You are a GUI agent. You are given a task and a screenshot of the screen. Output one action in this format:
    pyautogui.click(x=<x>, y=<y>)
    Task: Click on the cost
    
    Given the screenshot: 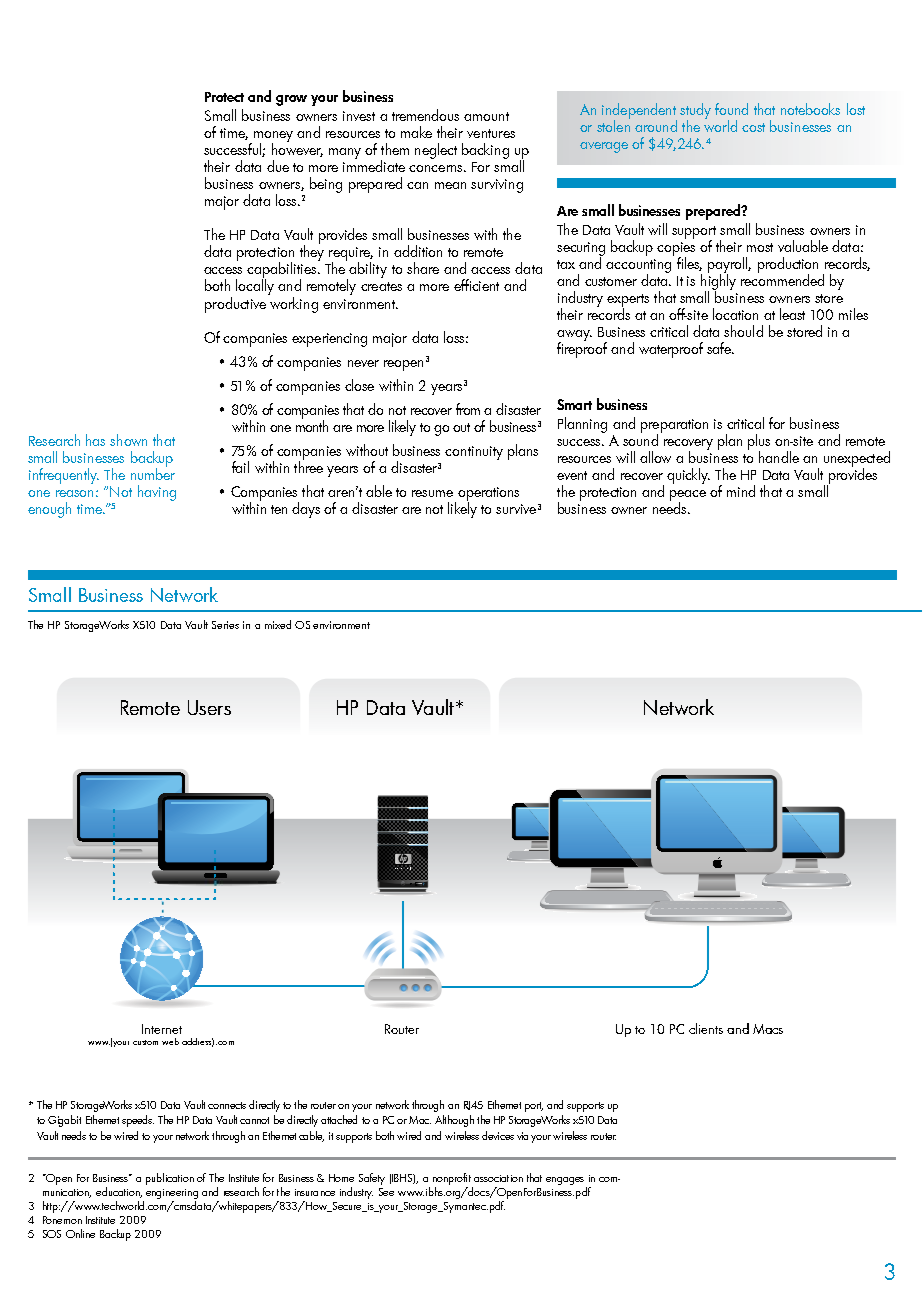 What is the action you would take?
    pyautogui.click(x=753, y=127)
